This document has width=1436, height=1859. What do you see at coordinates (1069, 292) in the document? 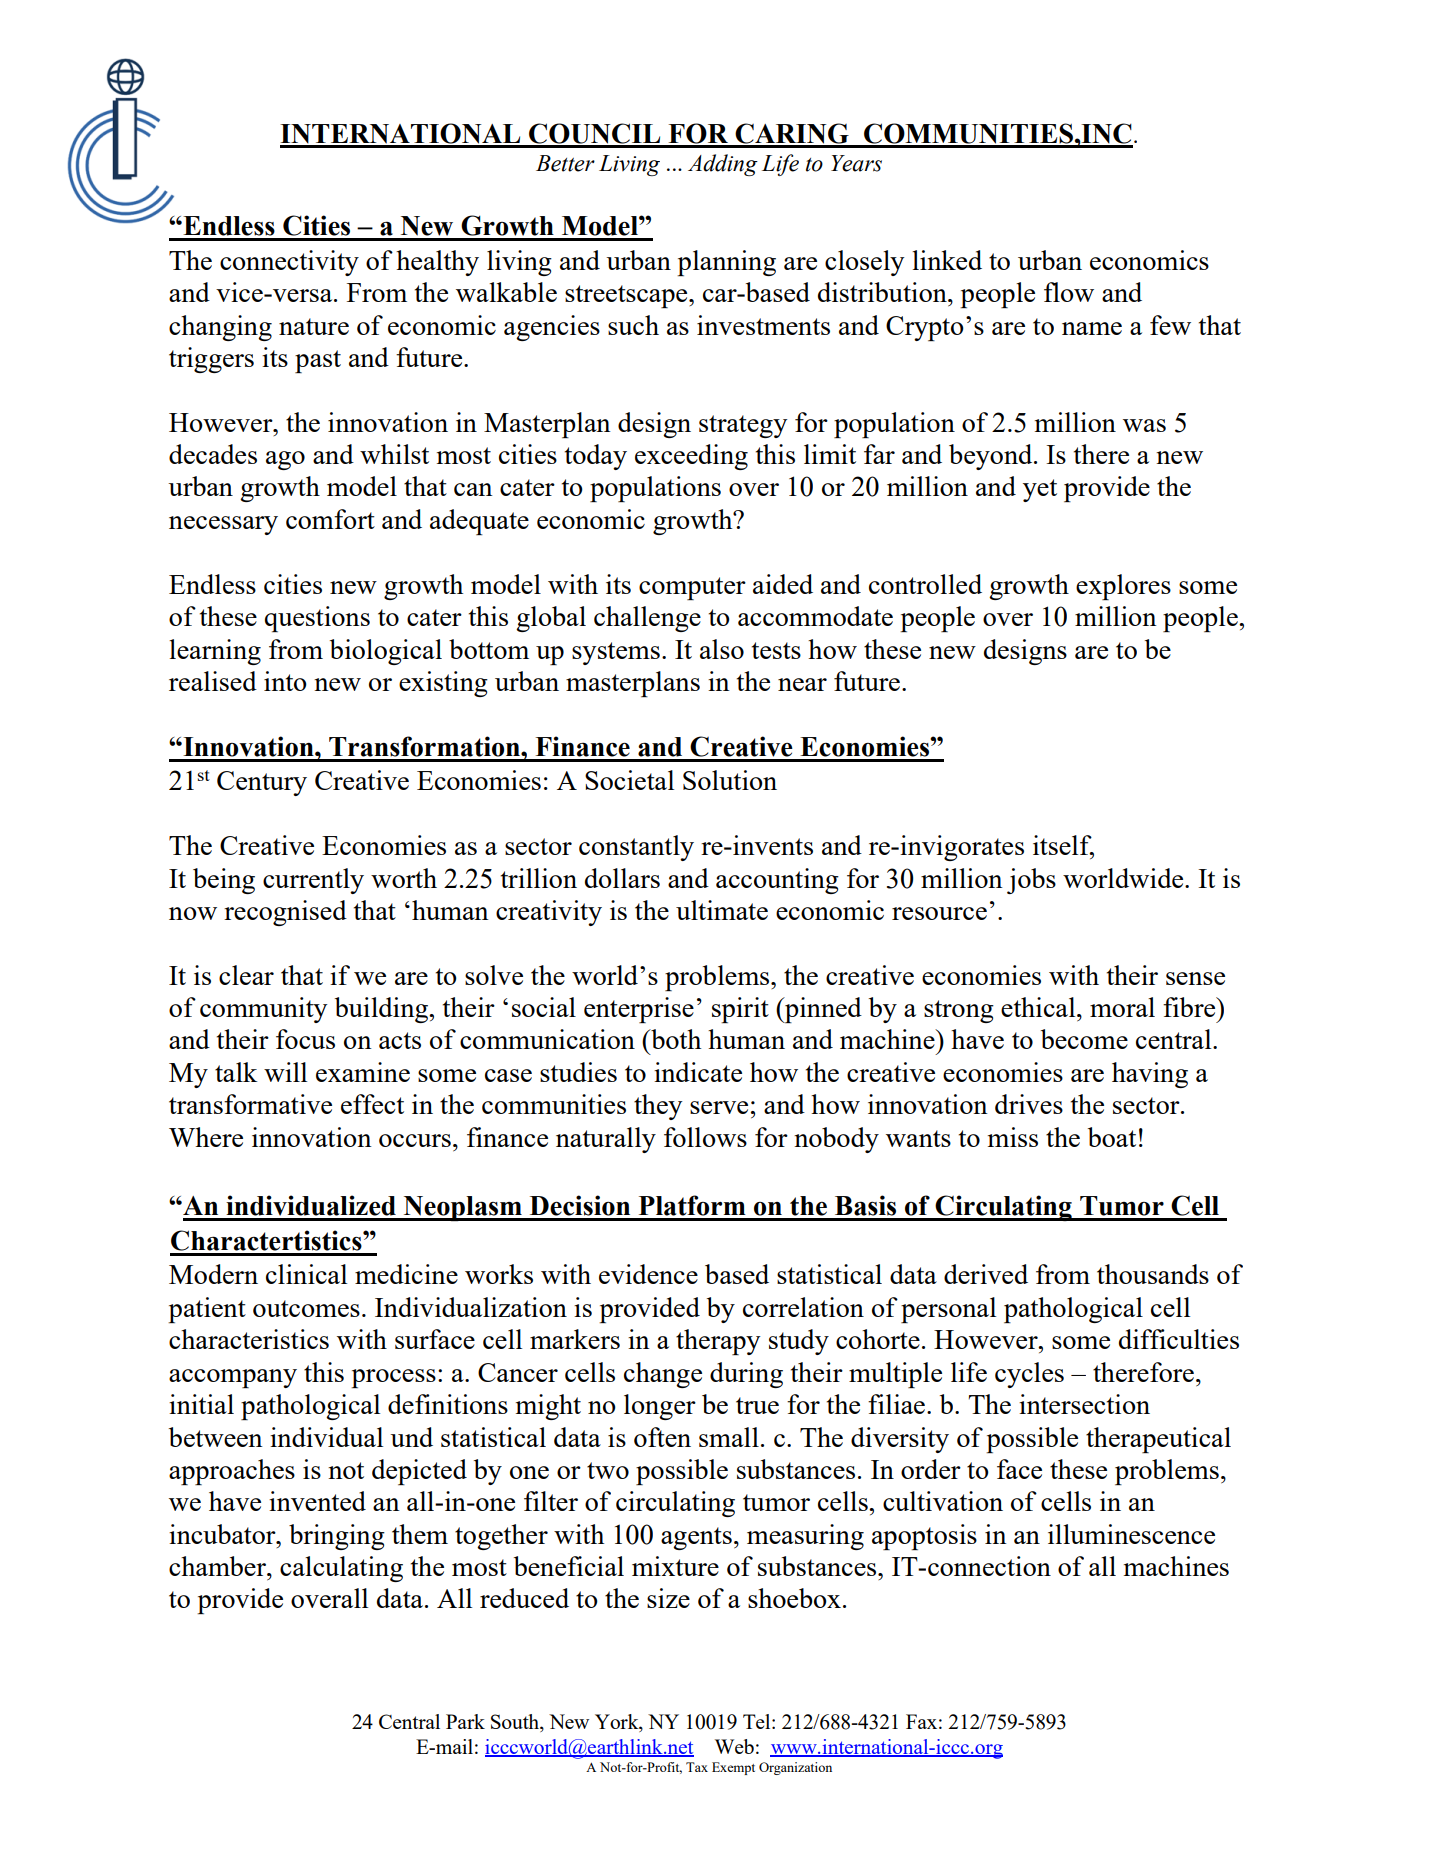
I see `flow` at bounding box center [1069, 292].
